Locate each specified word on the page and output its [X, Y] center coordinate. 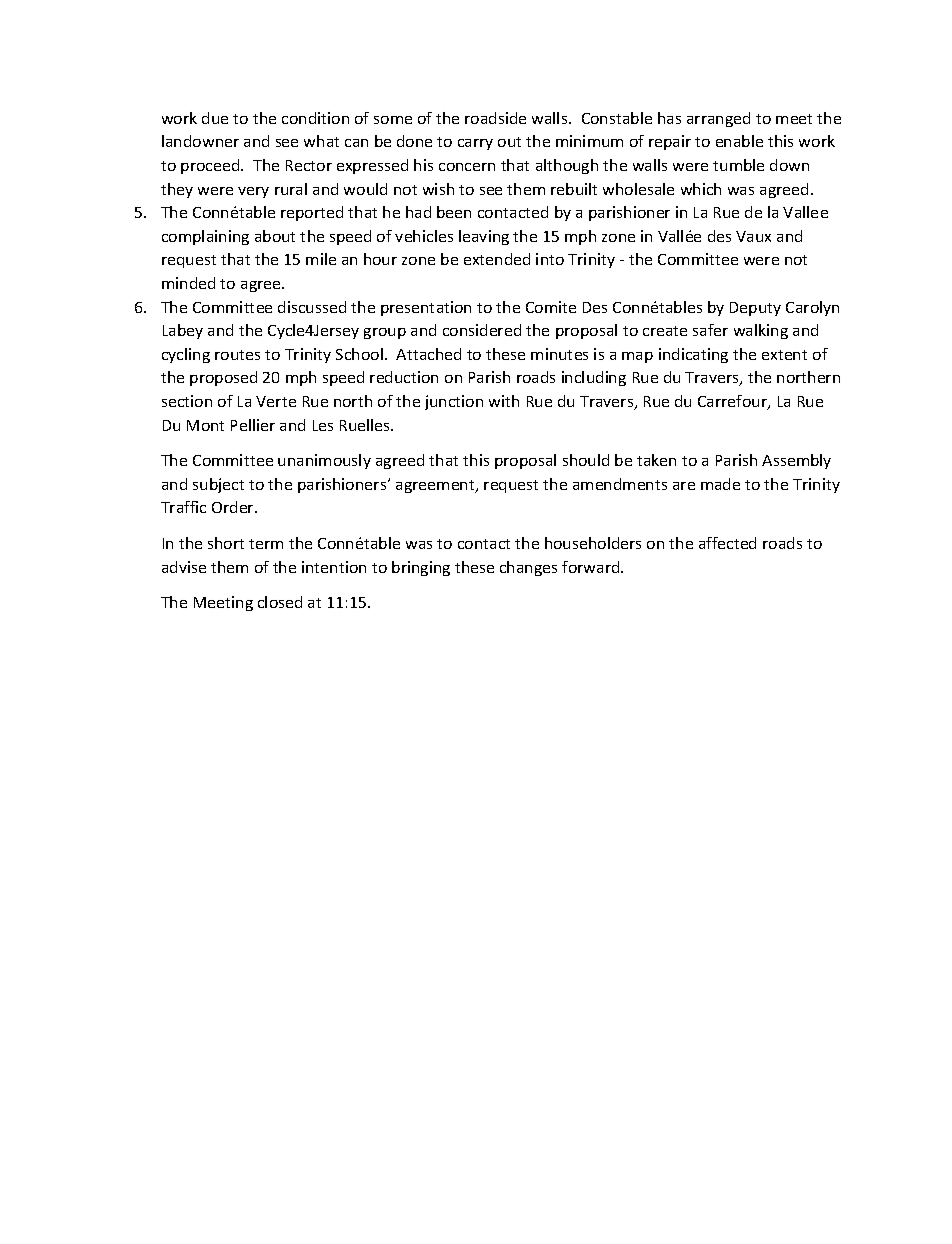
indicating [693, 355]
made [720, 484]
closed [280, 602]
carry [475, 144]
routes [237, 355]
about [275, 236]
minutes [559, 354]
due [215, 118]
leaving [484, 237]
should [586, 460]
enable [739, 141]
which [701, 189]
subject [218, 485]
